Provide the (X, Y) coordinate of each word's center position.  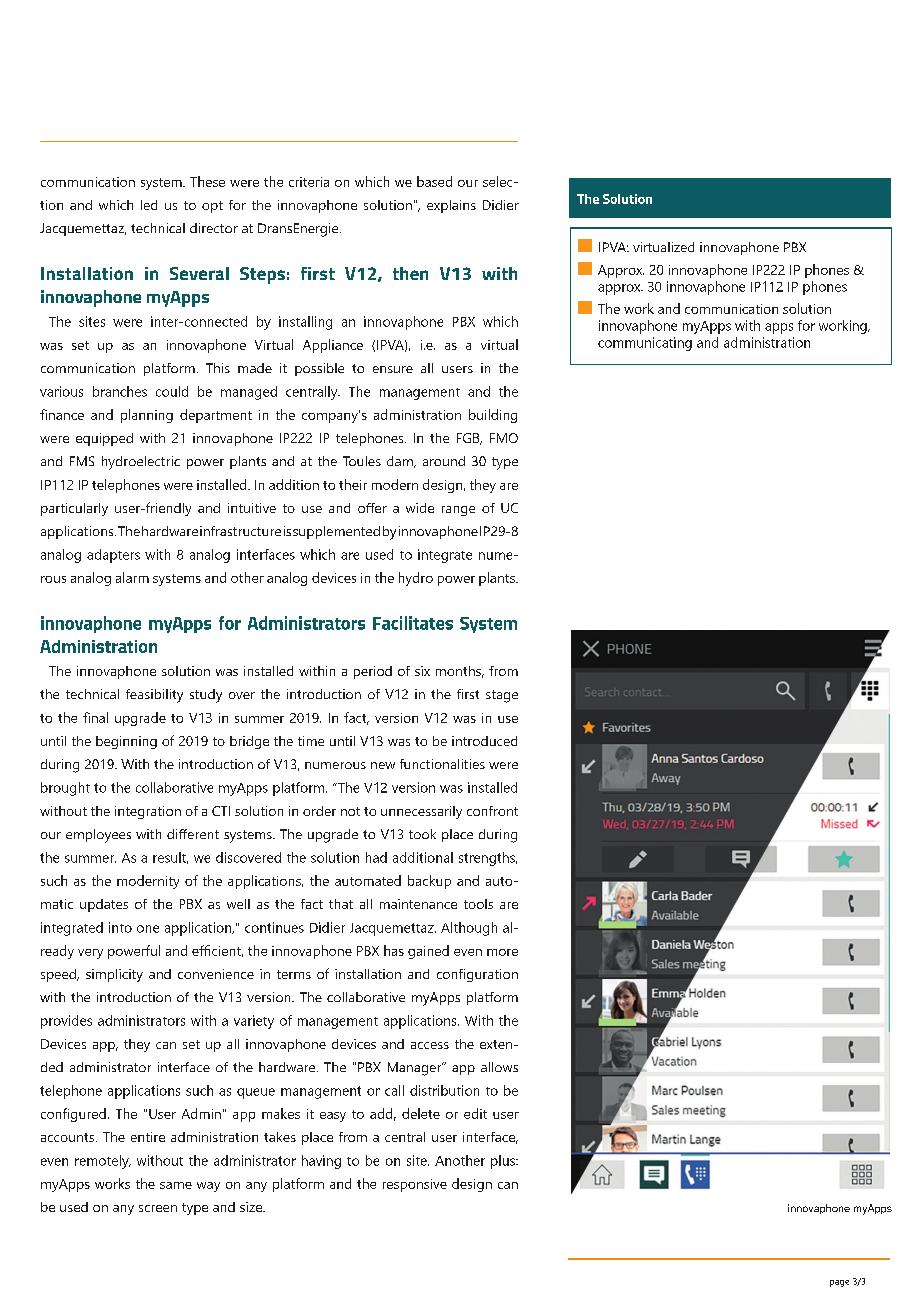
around (444, 461)
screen (158, 1208)
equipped (104, 439)
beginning (126, 742)
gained (428, 952)
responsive (415, 1185)
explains (451, 206)
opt (212, 207)
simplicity (114, 975)
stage (502, 696)
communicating (645, 344)
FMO (504, 438)
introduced (484, 741)
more (502, 952)
